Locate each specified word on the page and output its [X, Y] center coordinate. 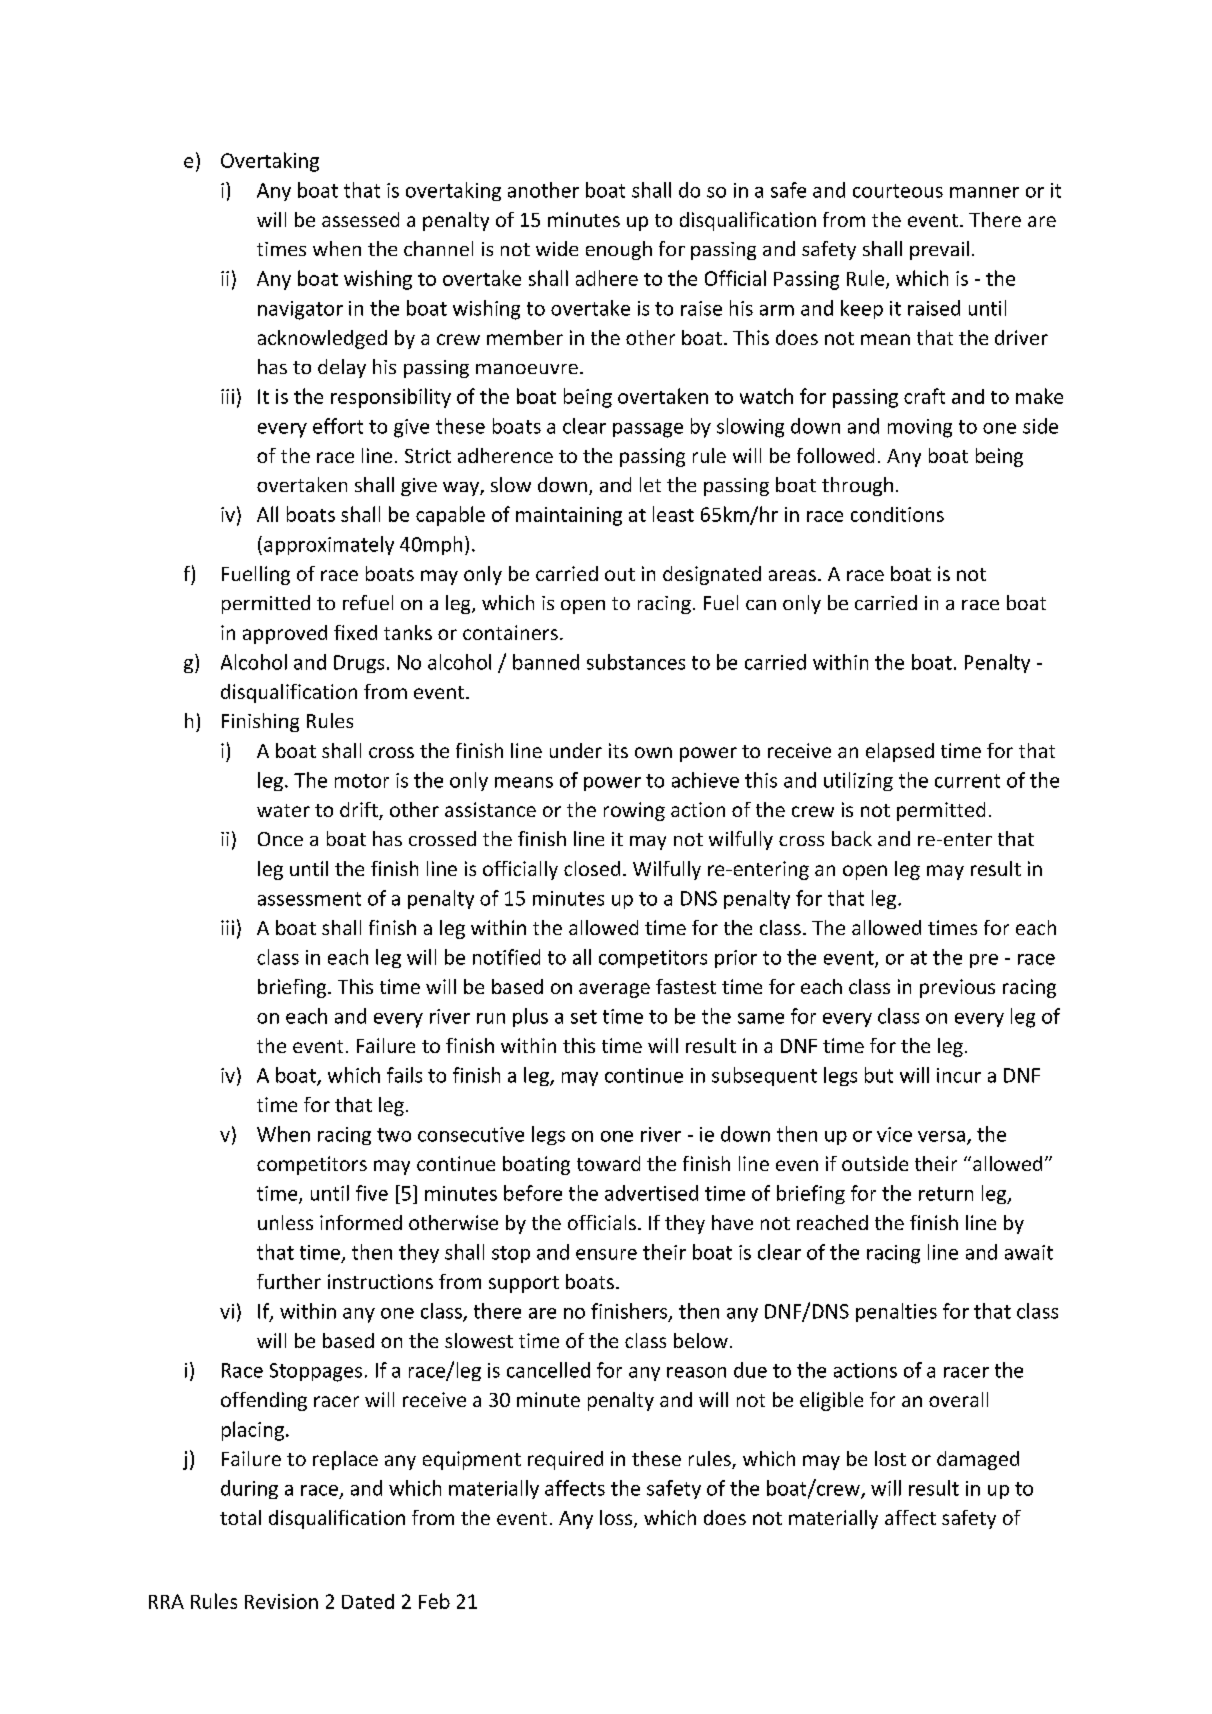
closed [592, 868]
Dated [368, 1601]
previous [957, 988]
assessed [360, 219]
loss [617, 1519]
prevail [939, 250]
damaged [978, 1460]
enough [619, 250]
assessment [309, 899]
